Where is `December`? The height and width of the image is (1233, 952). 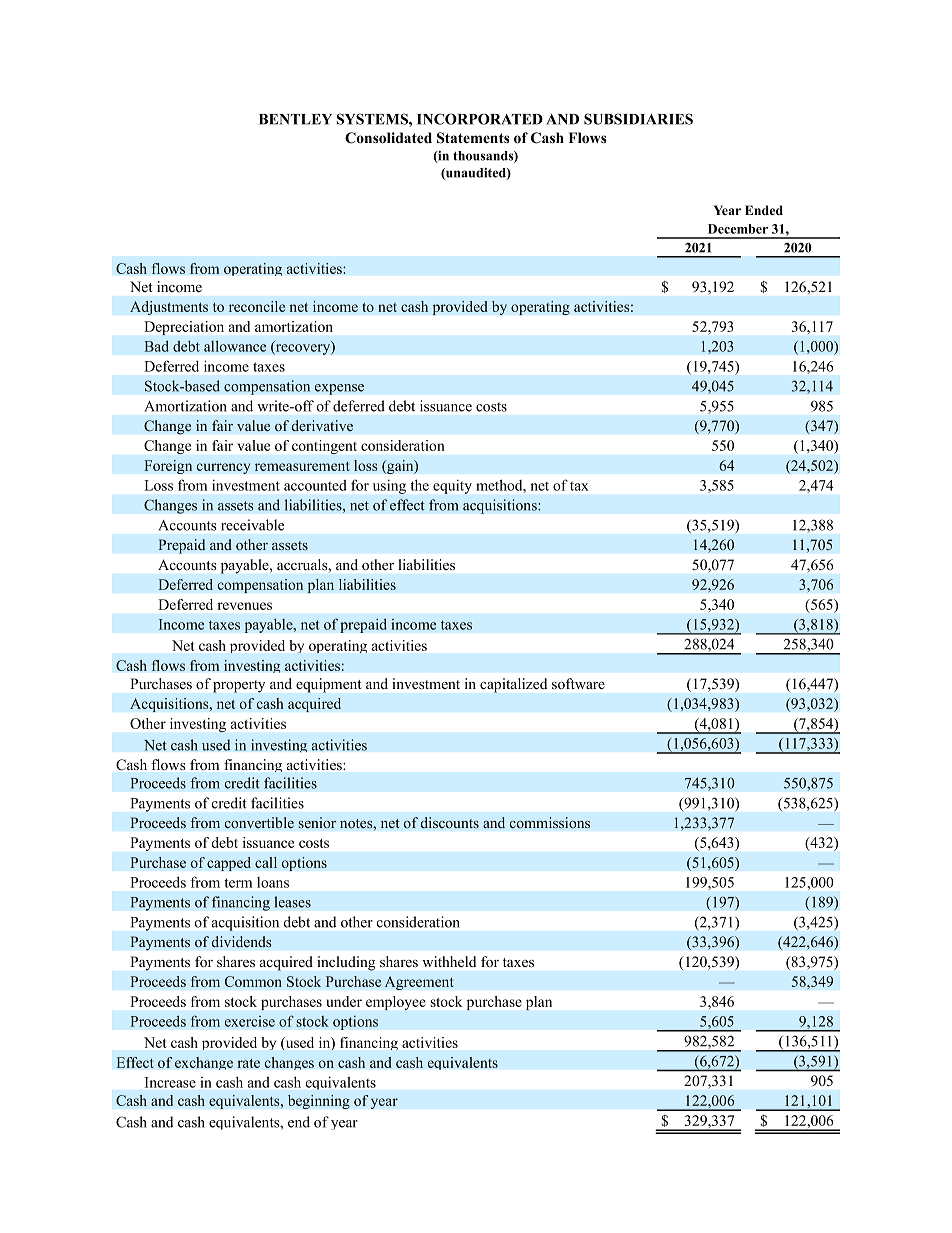 December is located at coordinates (738, 229).
